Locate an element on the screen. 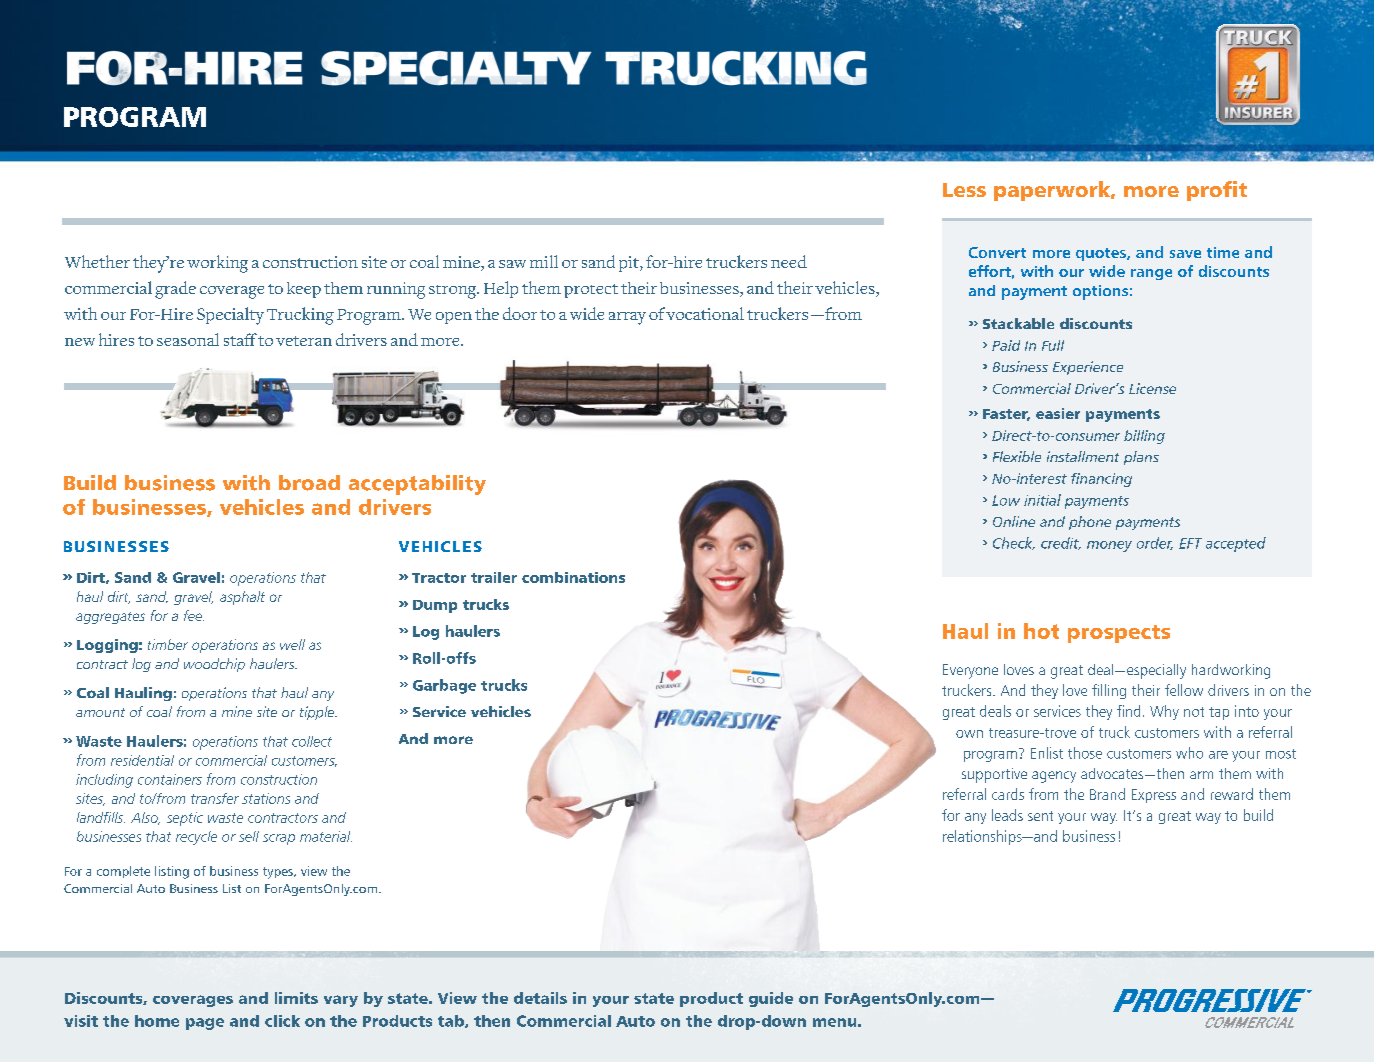  pit is located at coordinates (630, 264).
